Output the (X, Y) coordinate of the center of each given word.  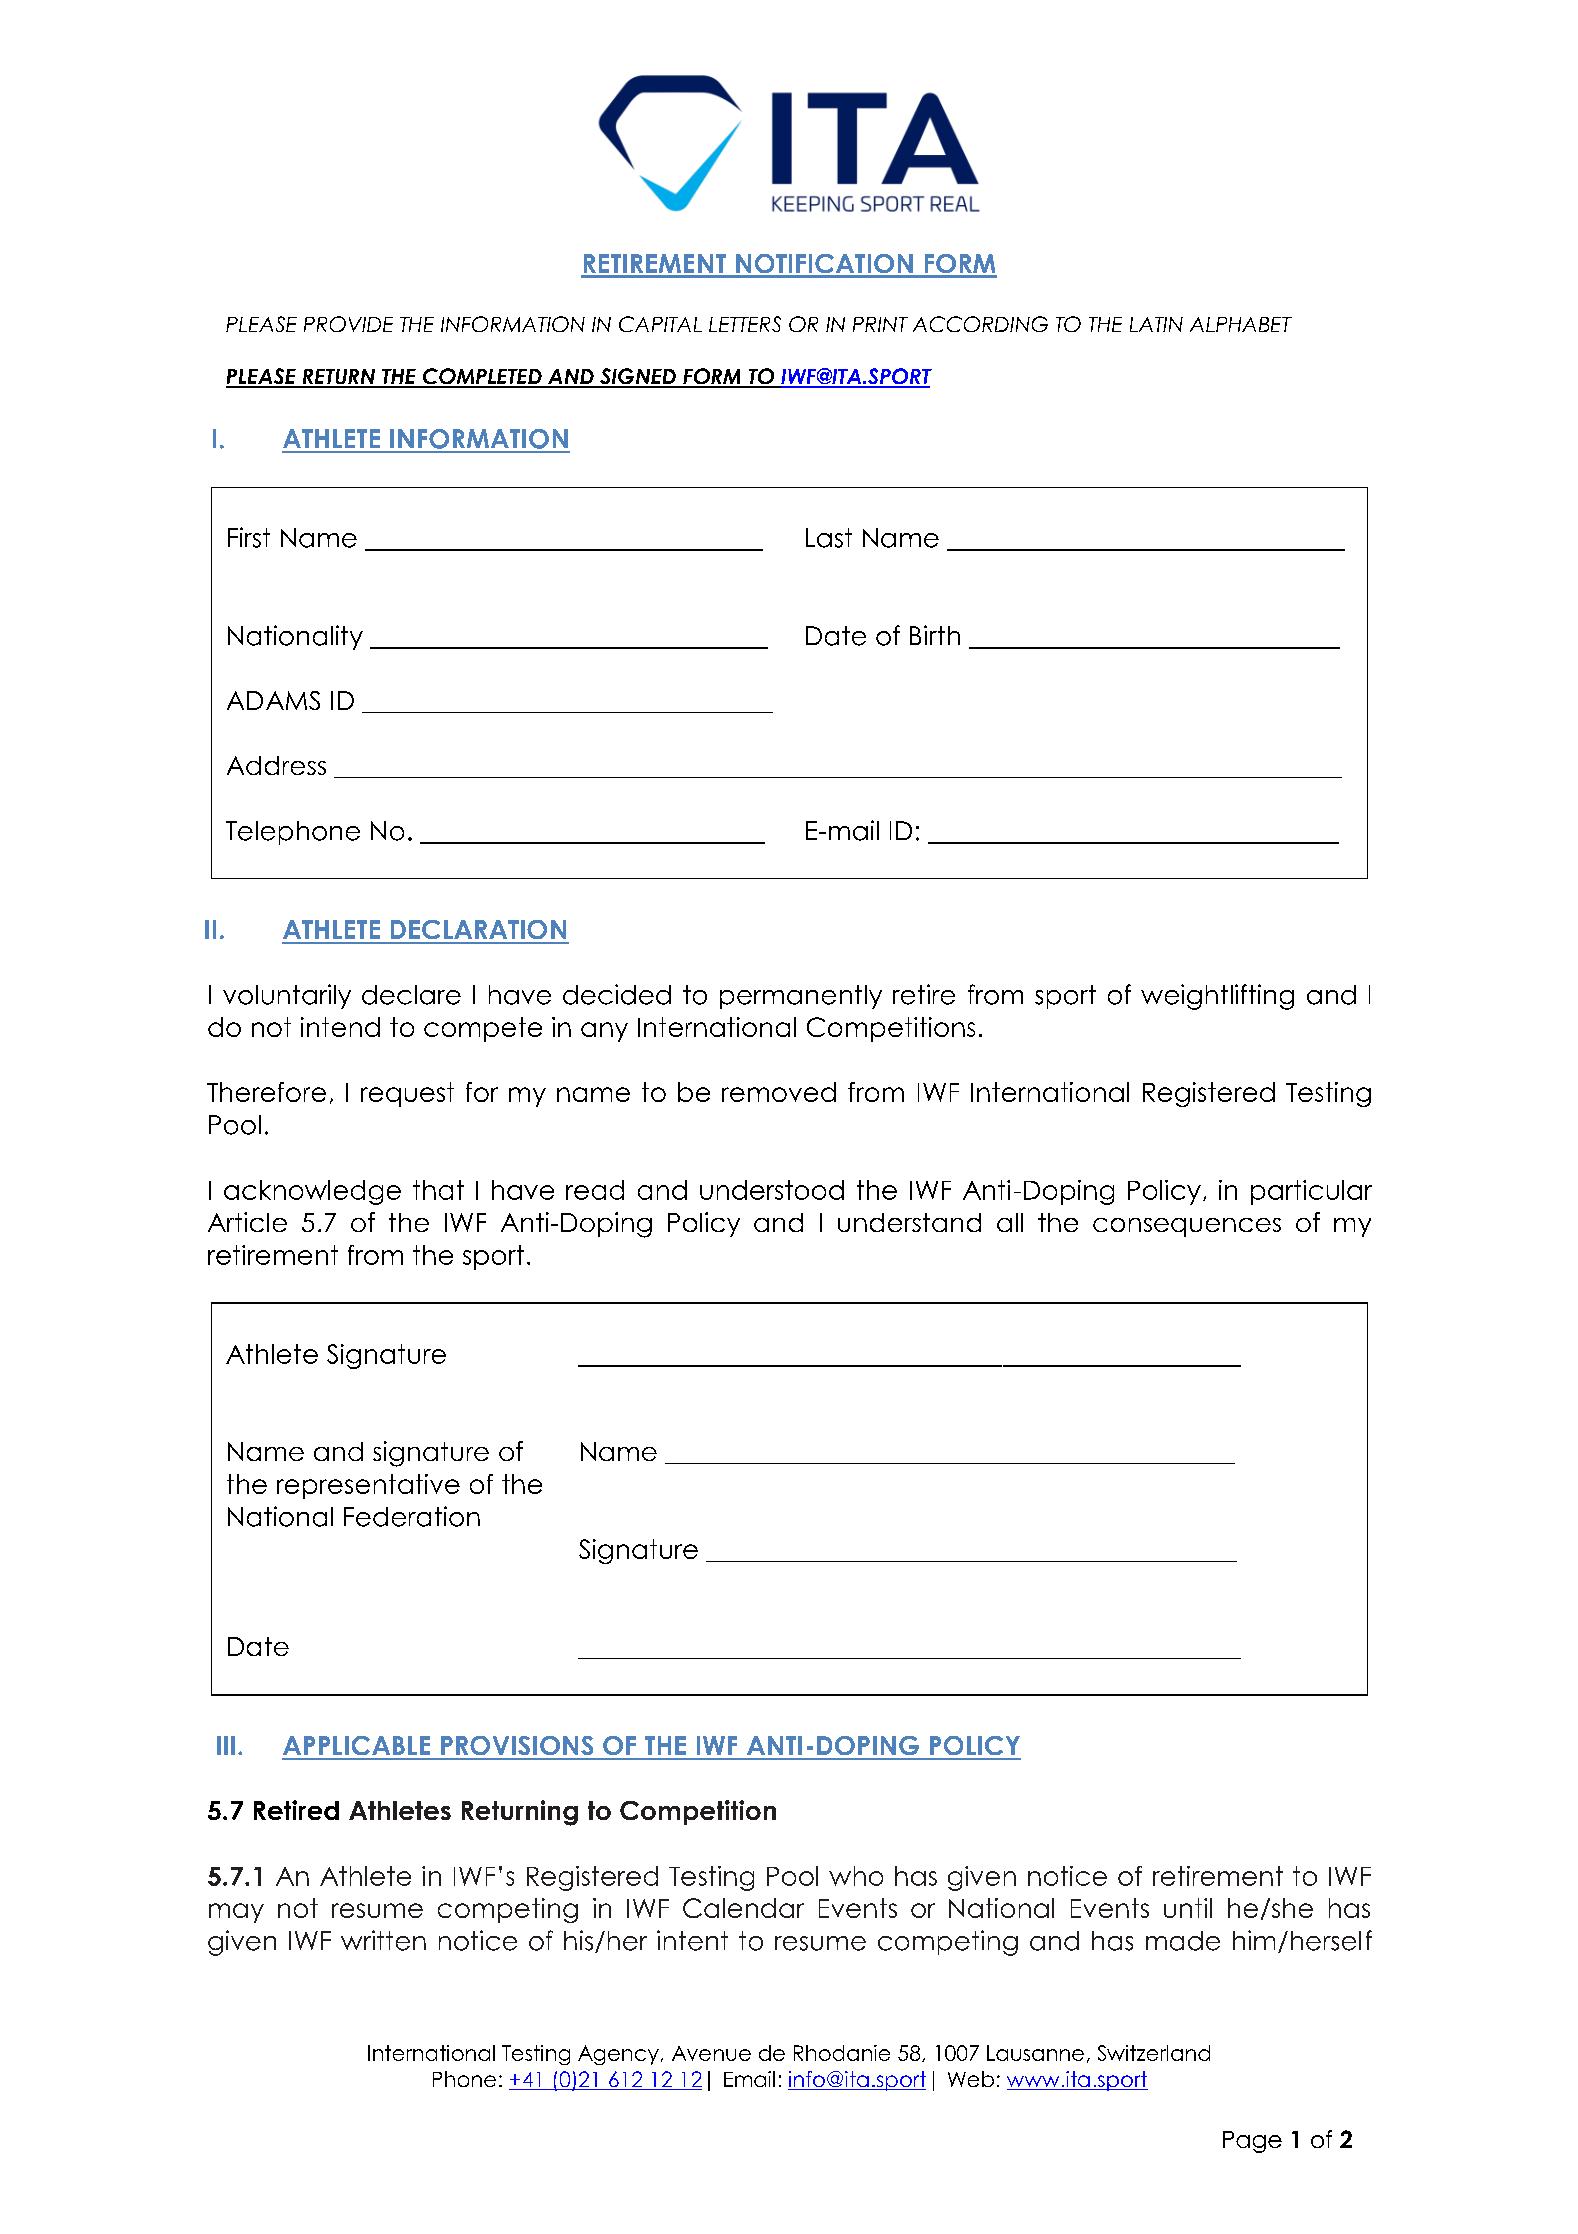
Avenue (711, 2053)
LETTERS (745, 324)
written (383, 1940)
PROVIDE (348, 324)
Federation (412, 1516)
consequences (1187, 1227)
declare (411, 995)
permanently (801, 997)
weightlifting (1217, 997)
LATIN (1156, 324)
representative (368, 1486)
